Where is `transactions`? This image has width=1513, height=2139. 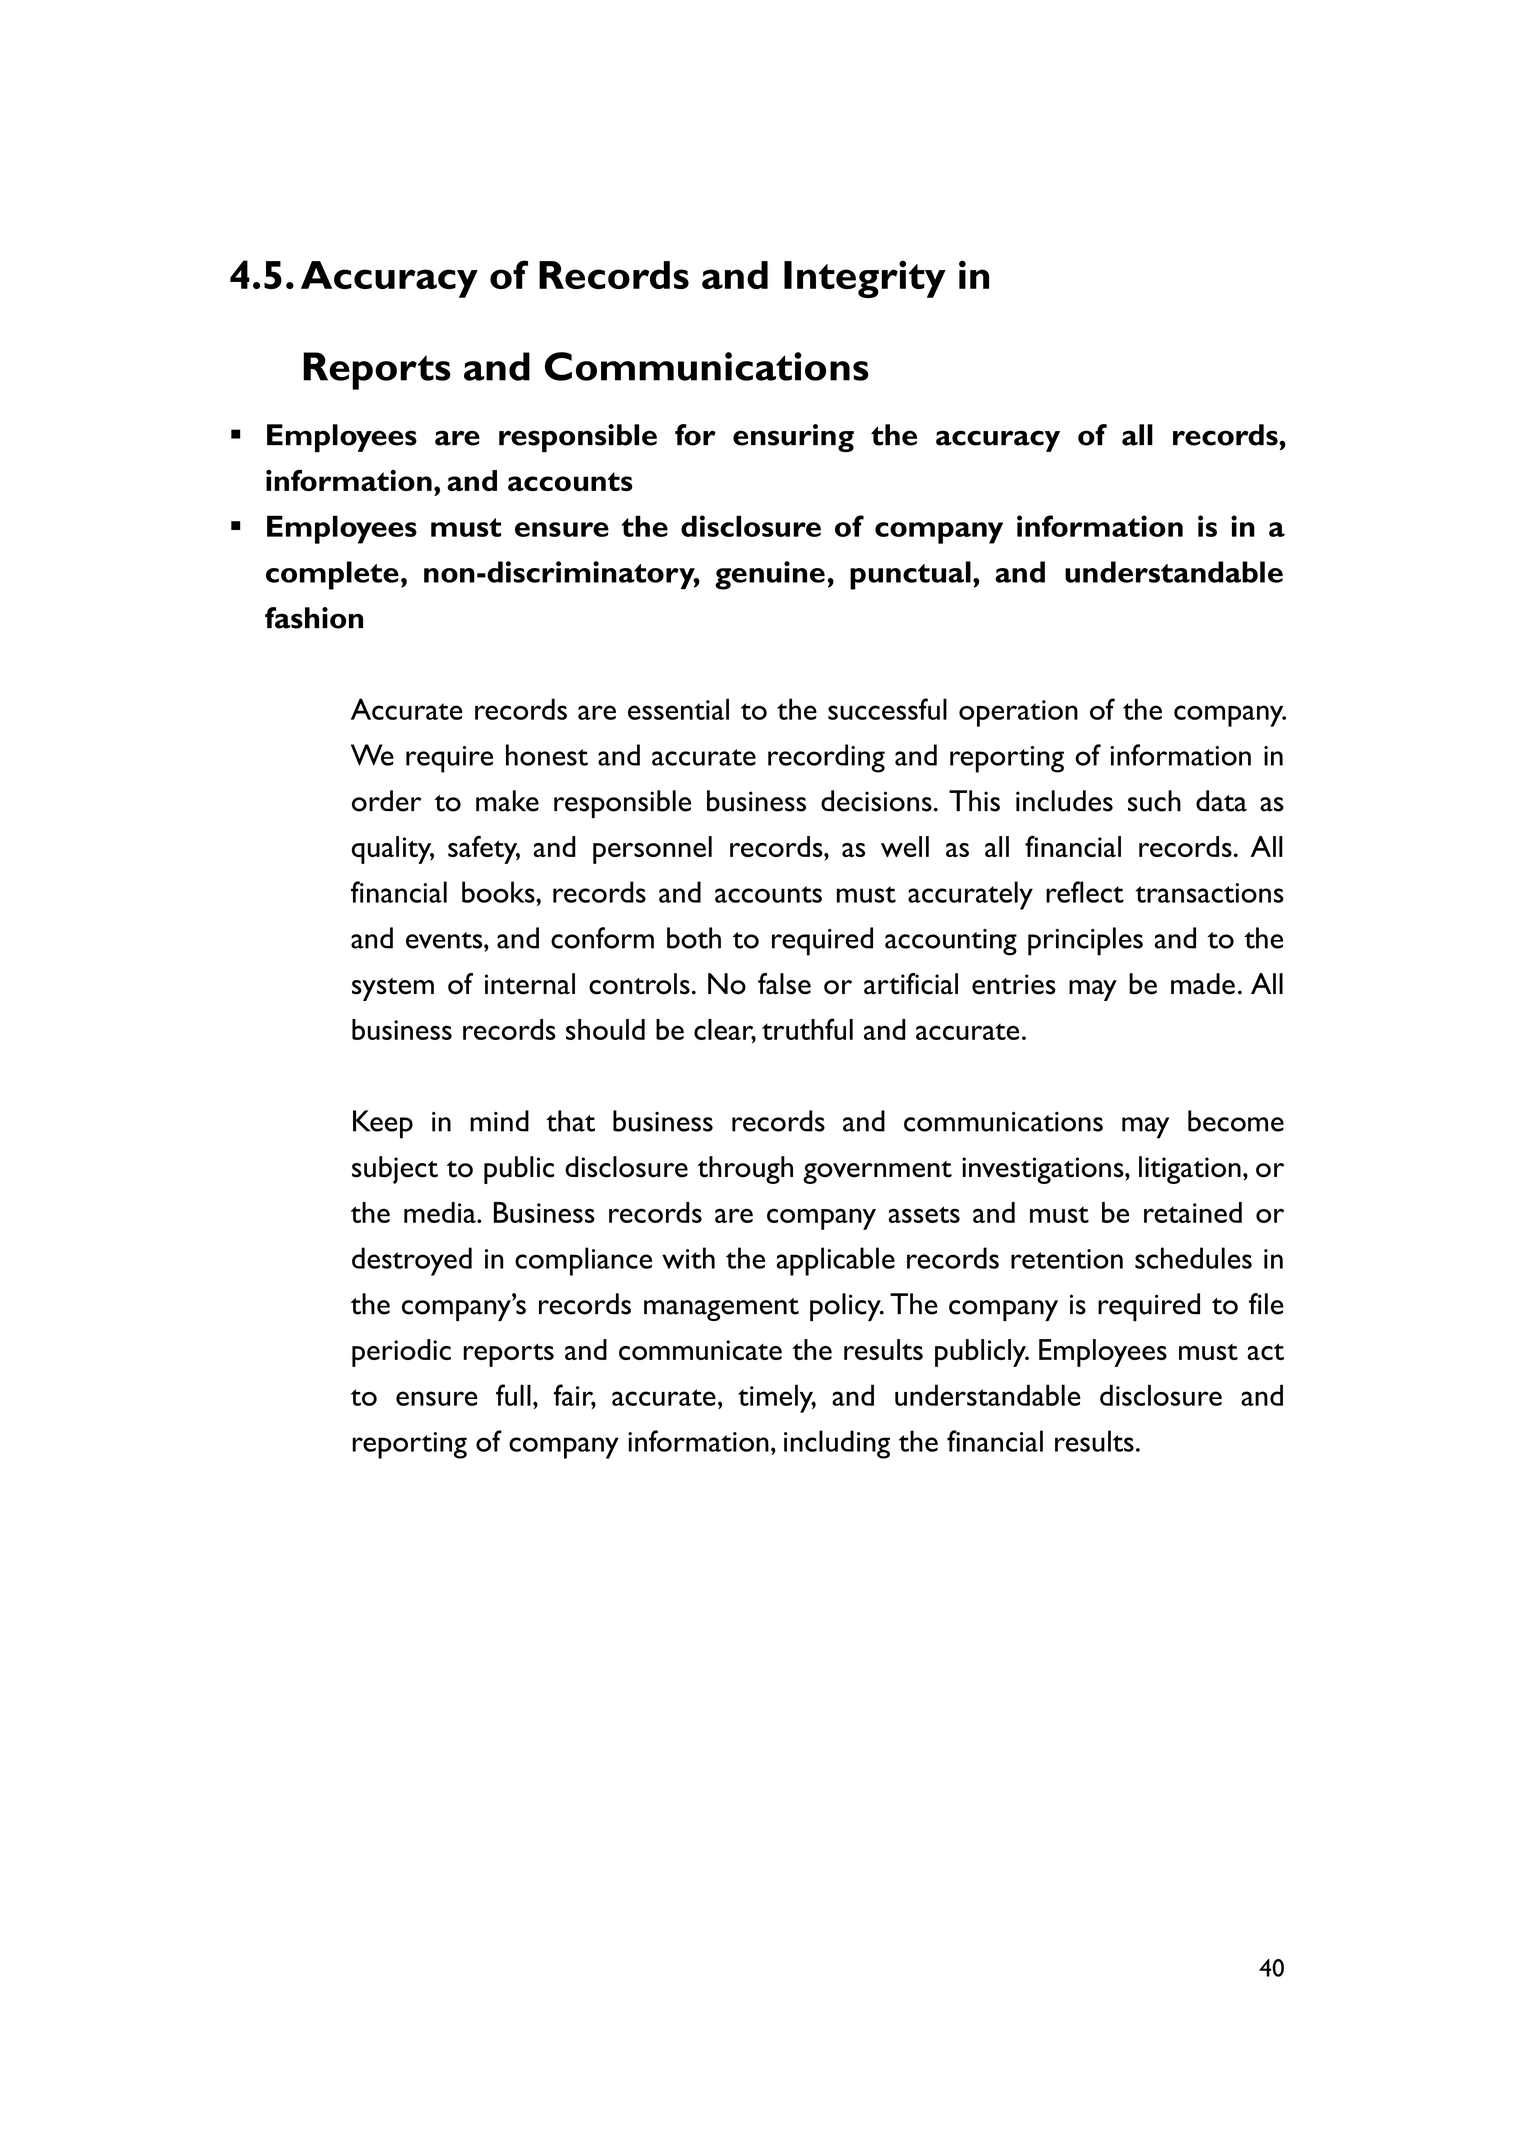 transactions is located at coordinates (1210, 893).
